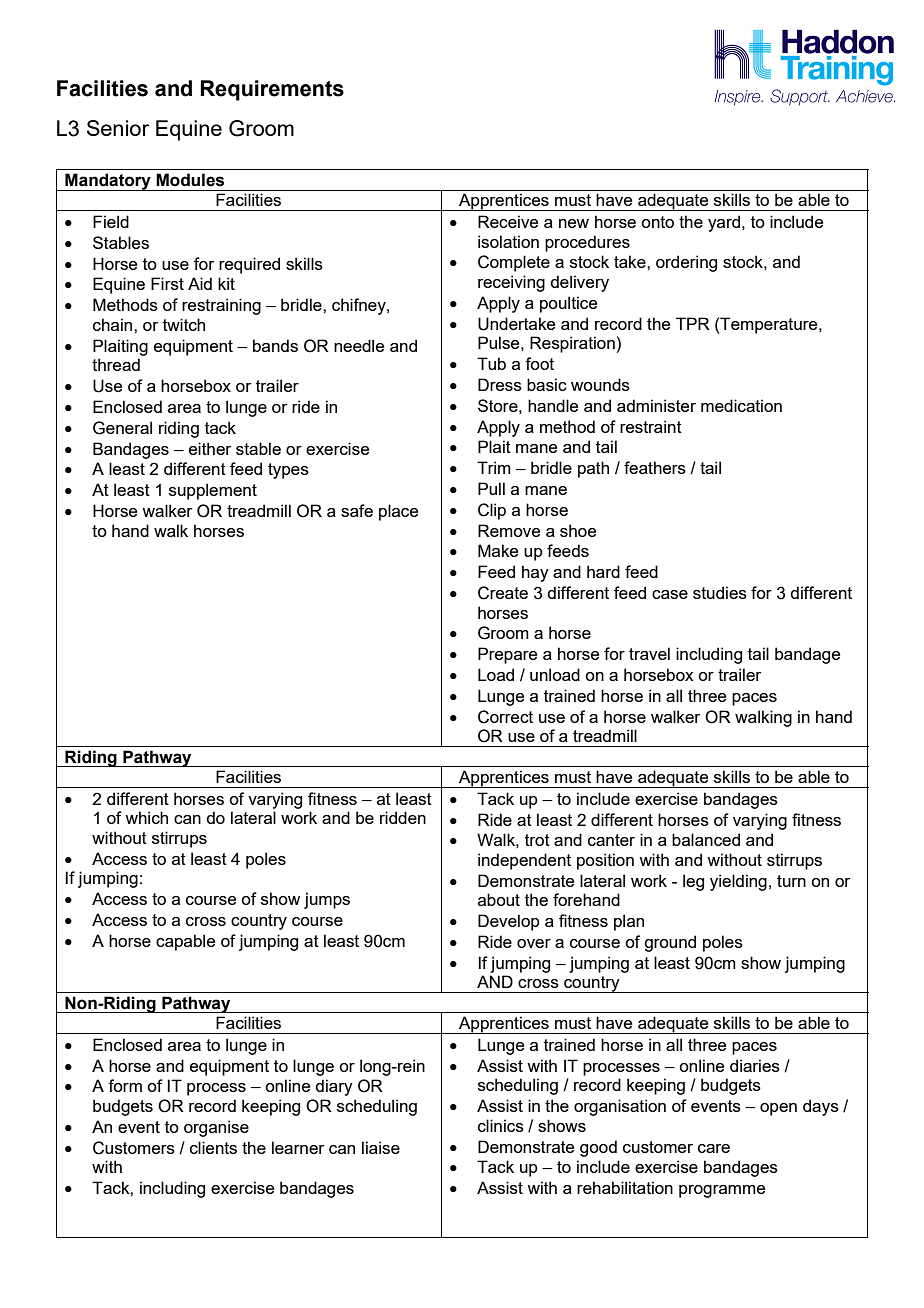  What do you see at coordinates (146, 817) in the page?
I see `which` at bounding box center [146, 817].
